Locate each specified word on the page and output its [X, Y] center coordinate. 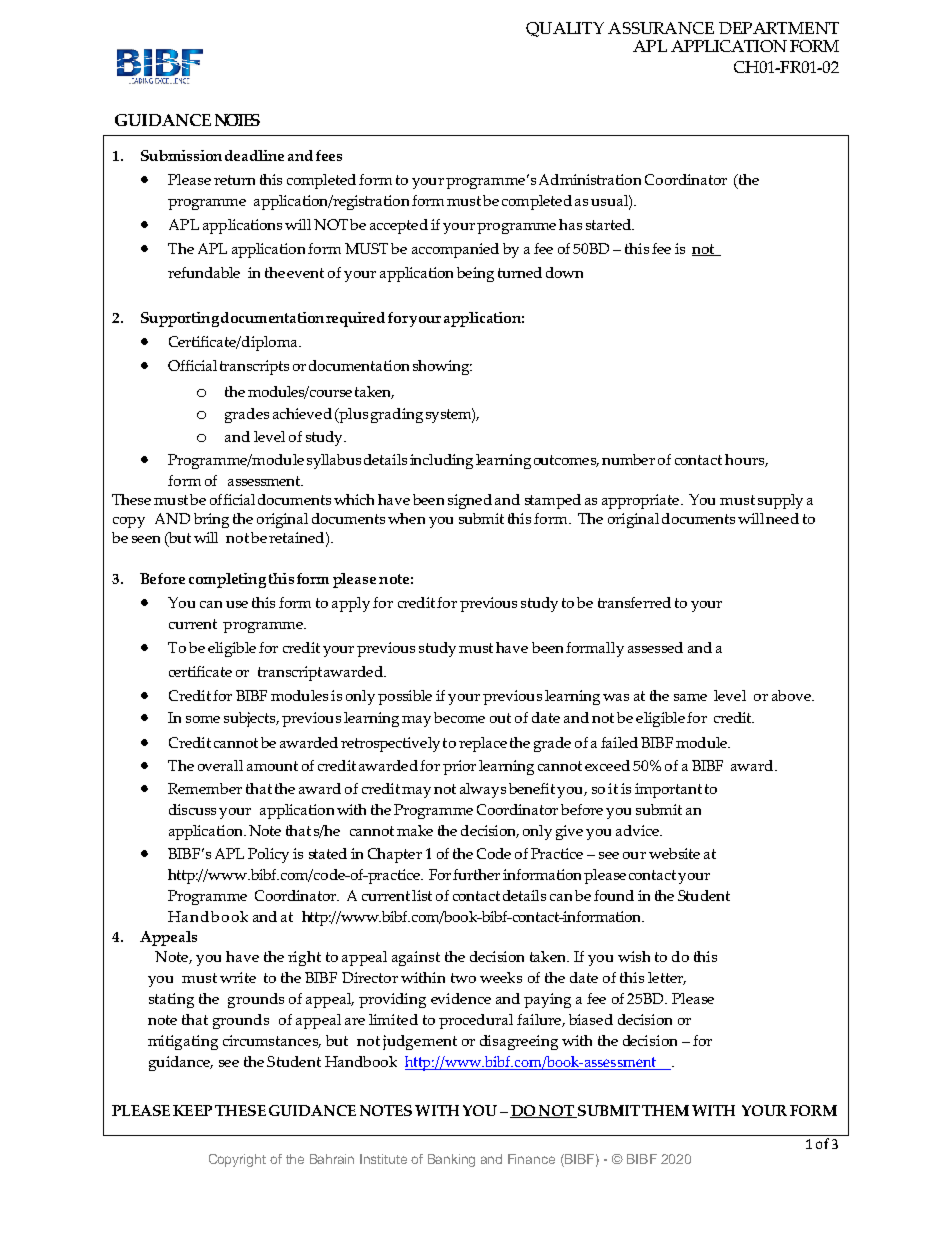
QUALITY [565, 29]
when [406, 518]
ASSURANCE [661, 28]
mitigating [183, 1042]
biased [591, 1019]
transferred [634, 602]
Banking [451, 1160]
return [234, 180]
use [237, 604]
